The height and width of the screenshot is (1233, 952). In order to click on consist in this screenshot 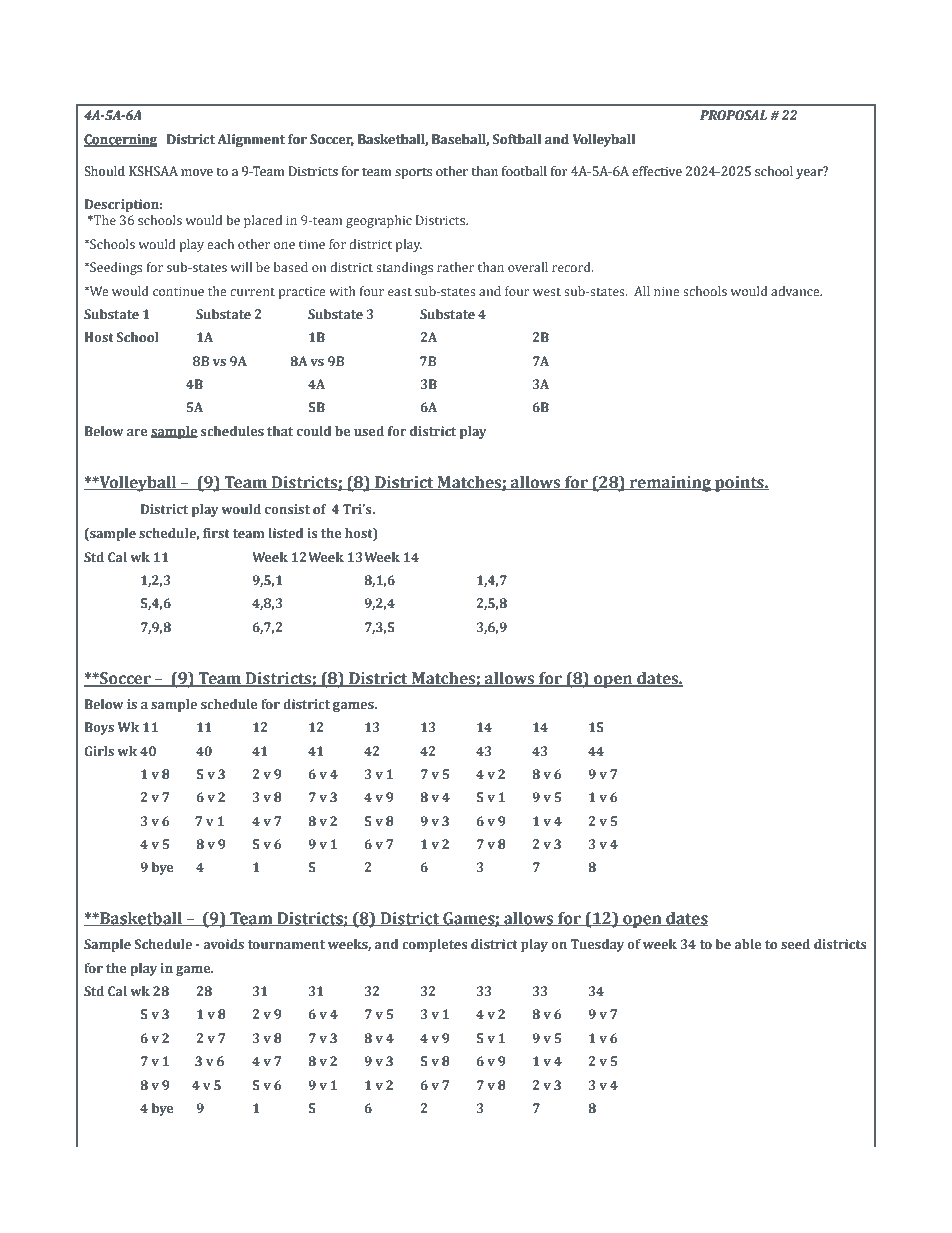, I will do `click(287, 509)`.
